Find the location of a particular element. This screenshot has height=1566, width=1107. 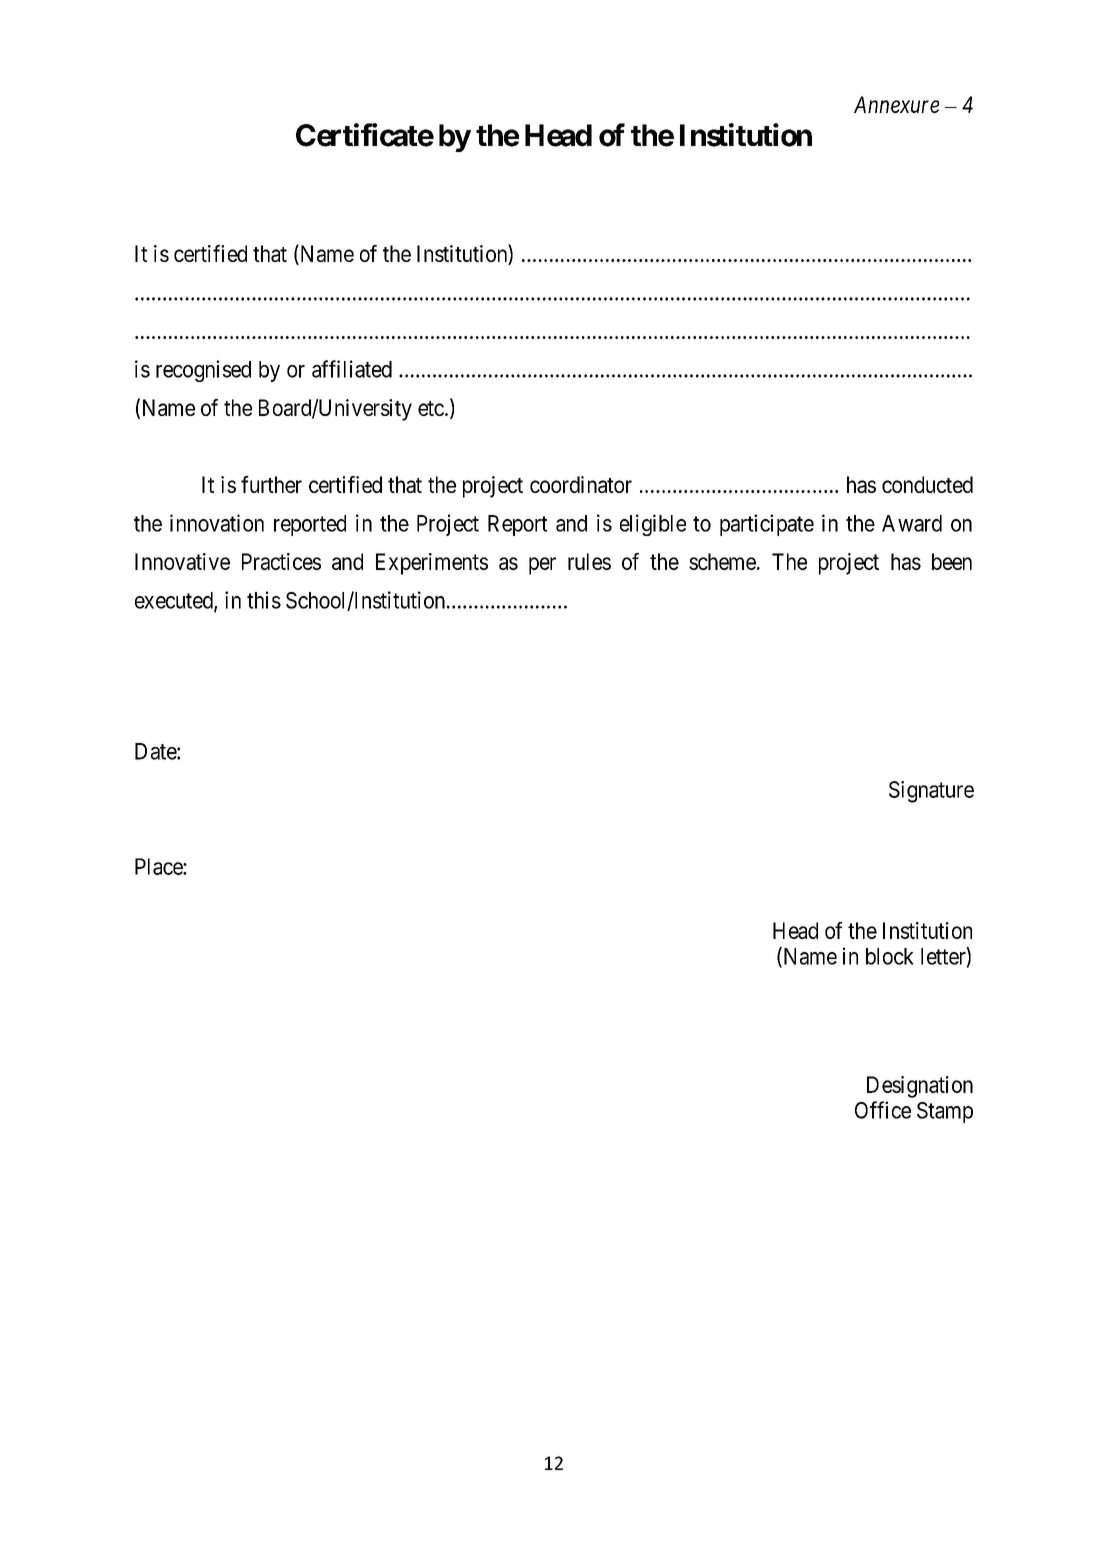

executed is located at coordinates (175, 601).
